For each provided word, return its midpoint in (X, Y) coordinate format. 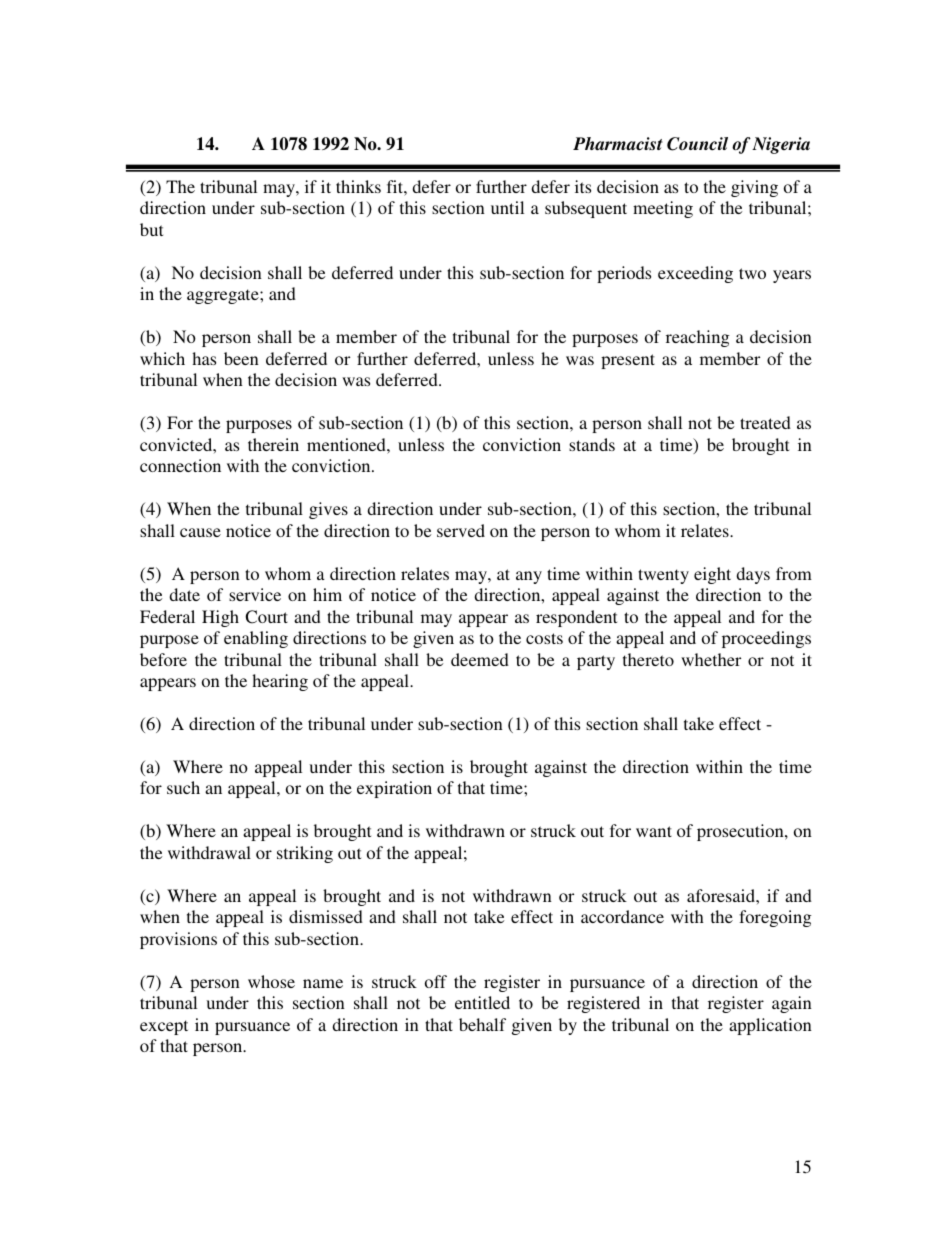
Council (697, 144)
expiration (394, 789)
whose (271, 981)
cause (200, 532)
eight (712, 575)
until (507, 207)
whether (711, 659)
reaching (698, 338)
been (241, 358)
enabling (256, 639)
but (151, 229)
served (461, 530)
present (628, 361)
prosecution (741, 832)
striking (305, 854)
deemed (480, 659)
